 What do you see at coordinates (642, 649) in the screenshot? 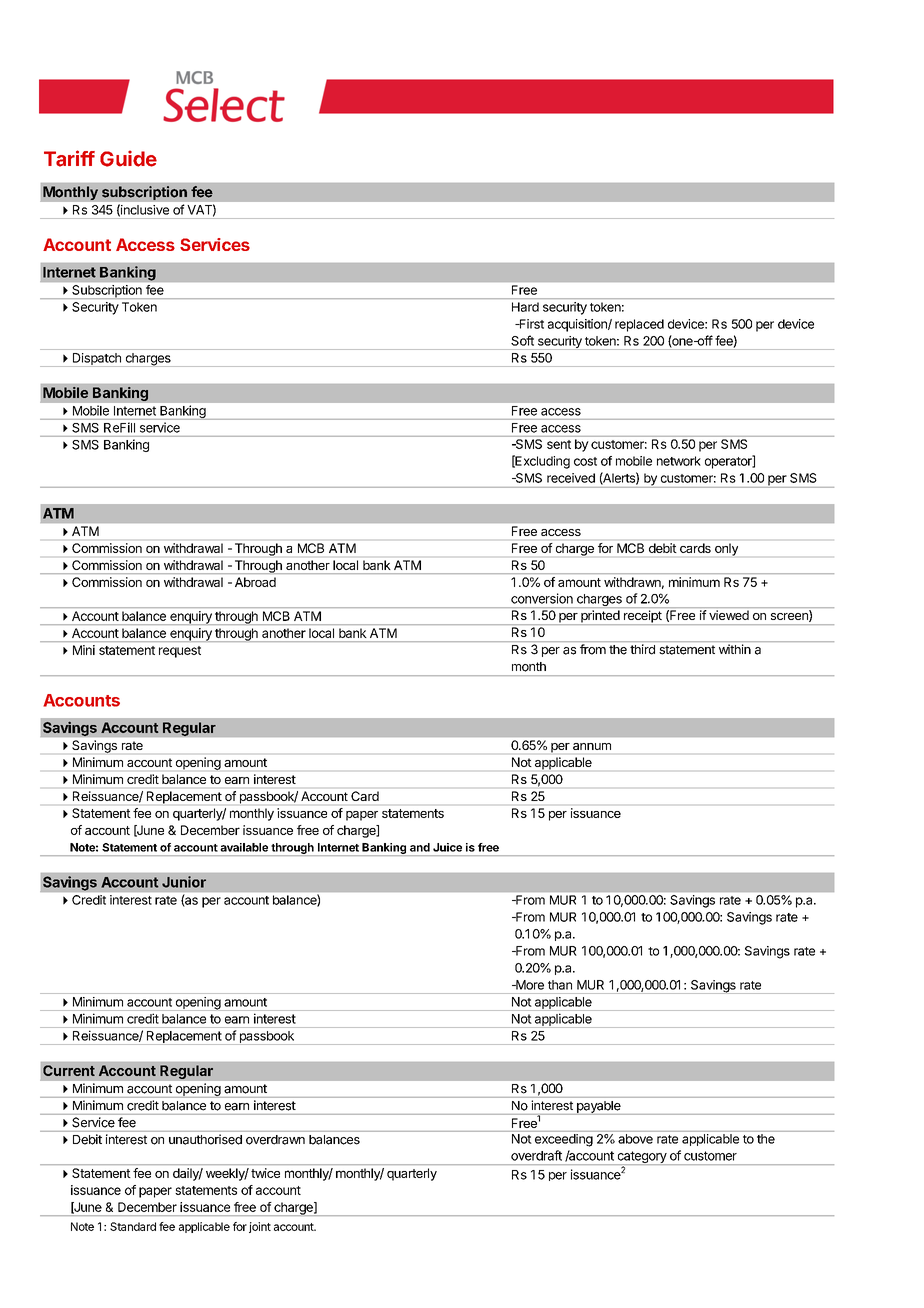
I see `third` at bounding box center [642, 649].
